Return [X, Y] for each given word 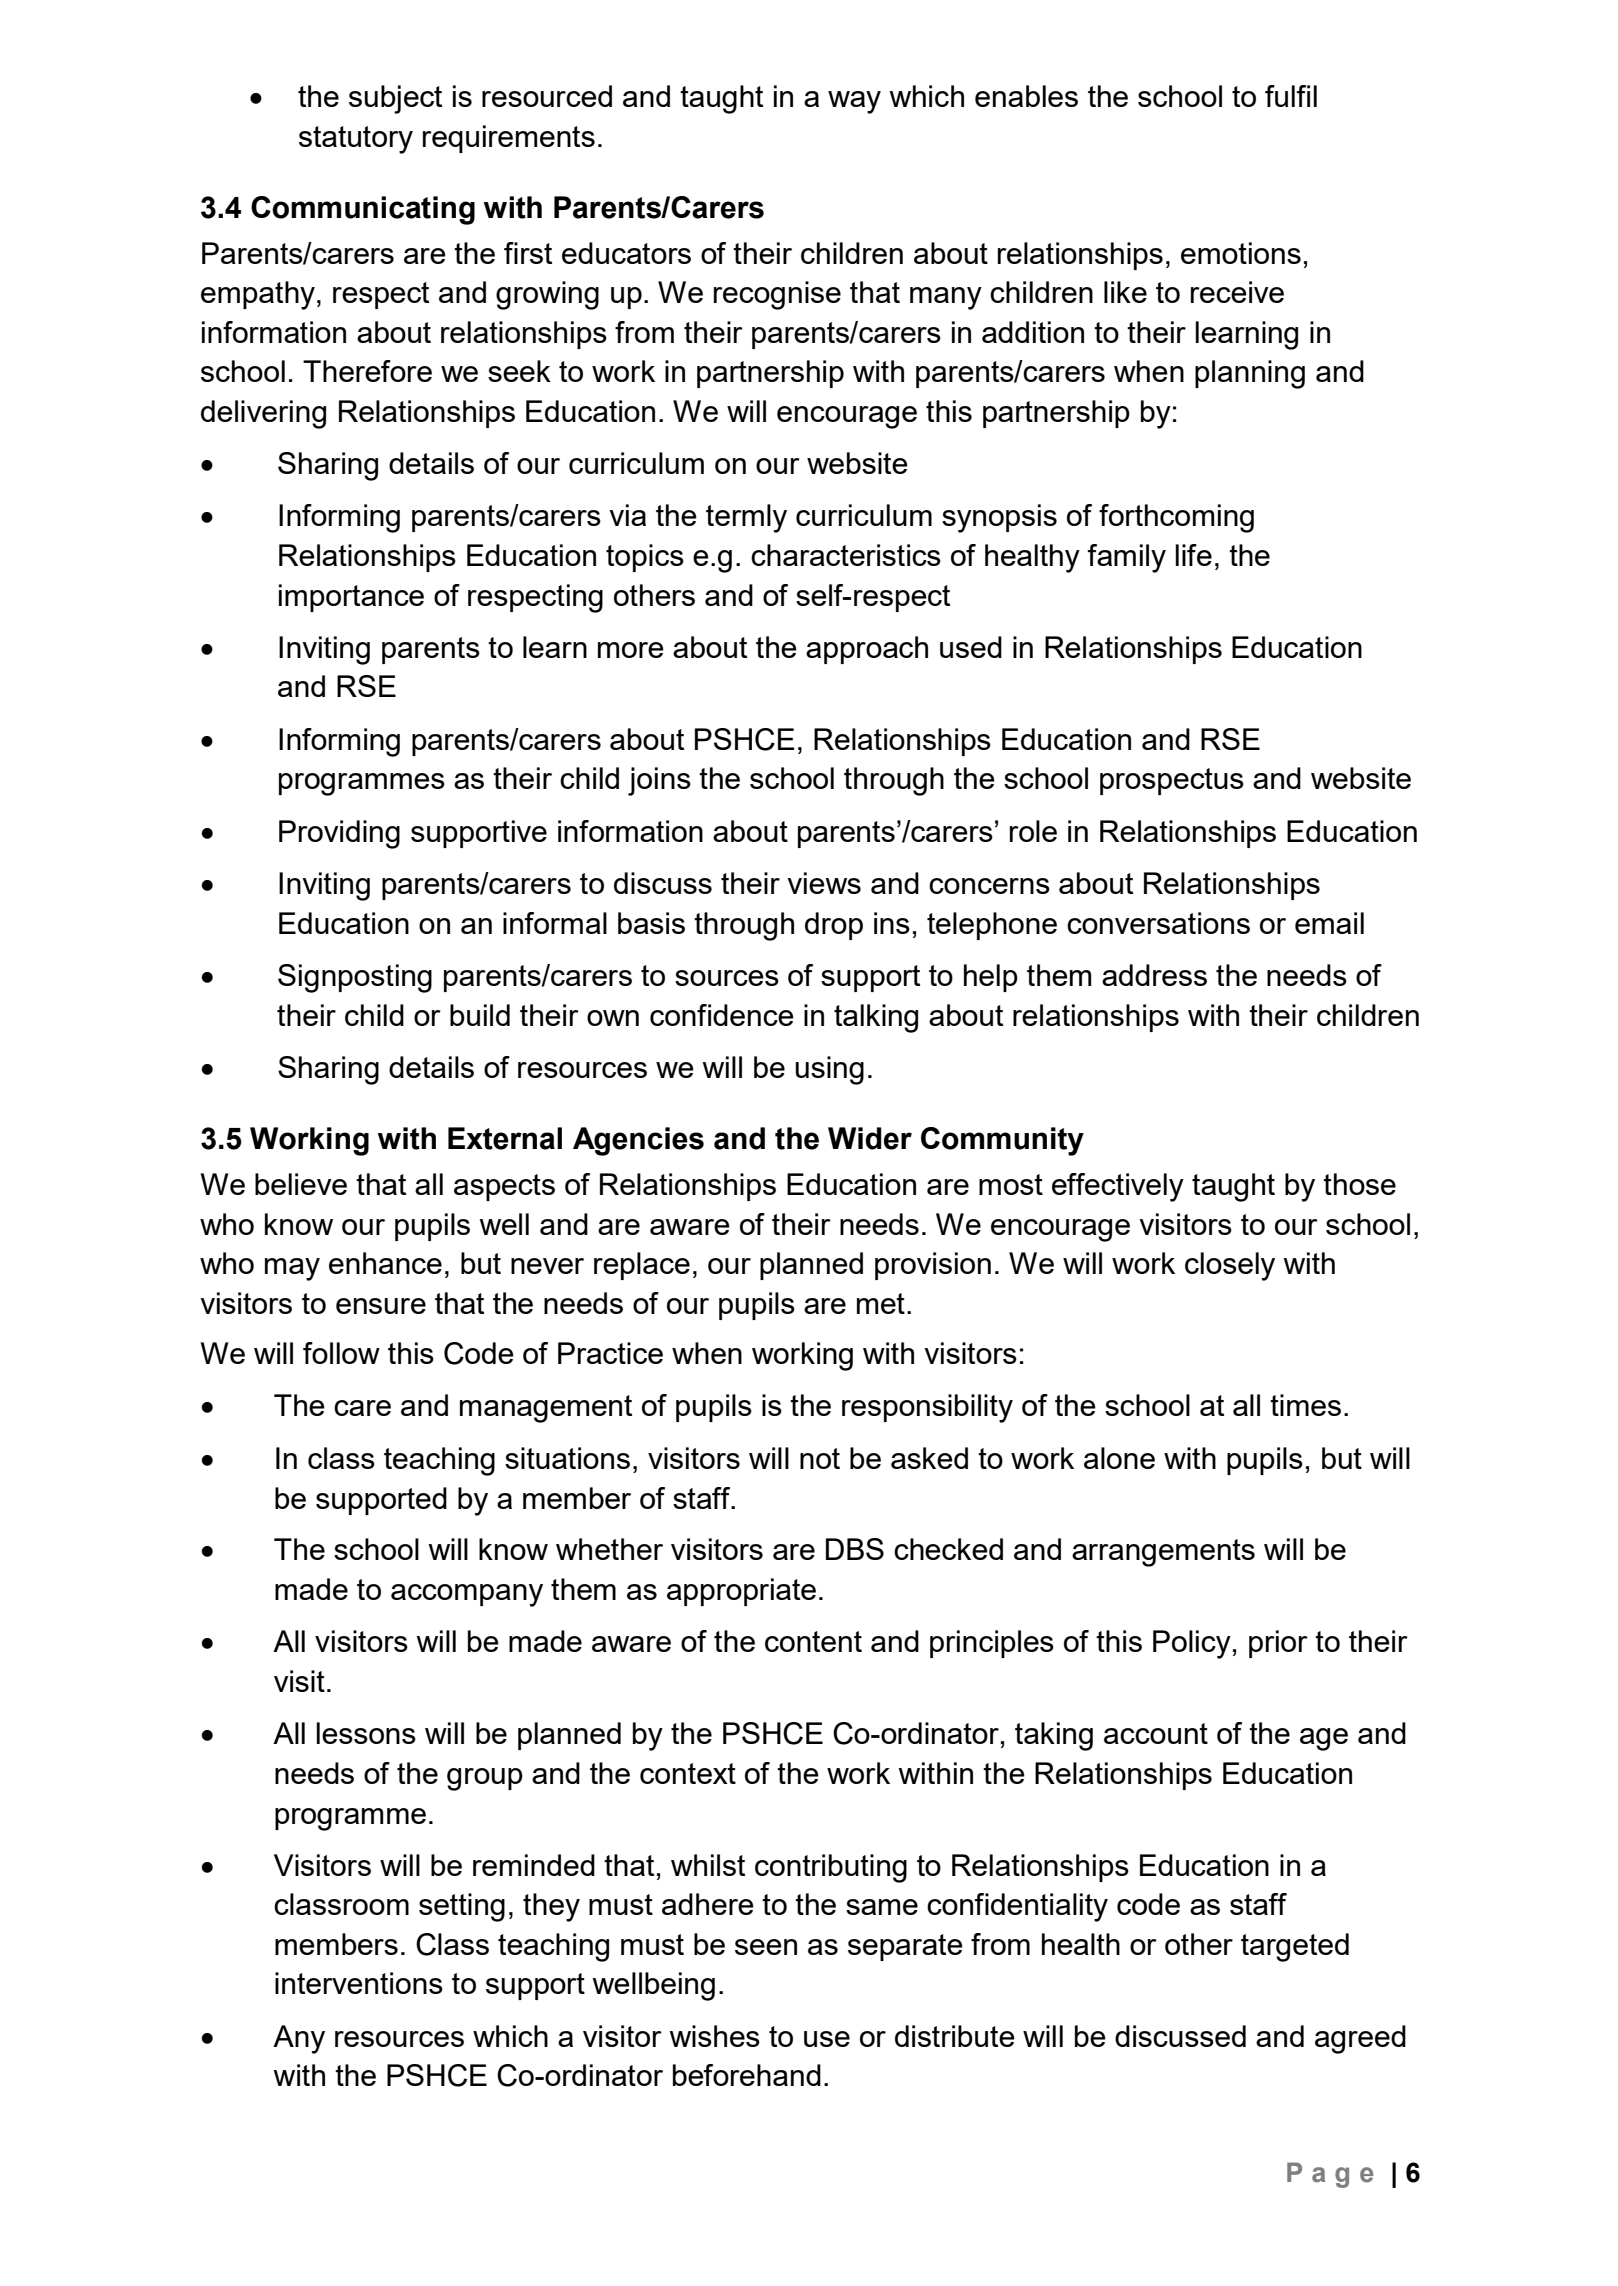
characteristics [846, 555]
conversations [1158, 923]
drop [834, 926]
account [1156, 1733]
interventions [359, 1983]
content [813, 1641]
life [1193, 555]
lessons [366, 1733]
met [881, 1303]
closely [1230, 1266]
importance [351, 598]
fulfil [1291, 96]
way [854, 102]
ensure [381, 1306]
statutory [356, 140]
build [480, 1015]
